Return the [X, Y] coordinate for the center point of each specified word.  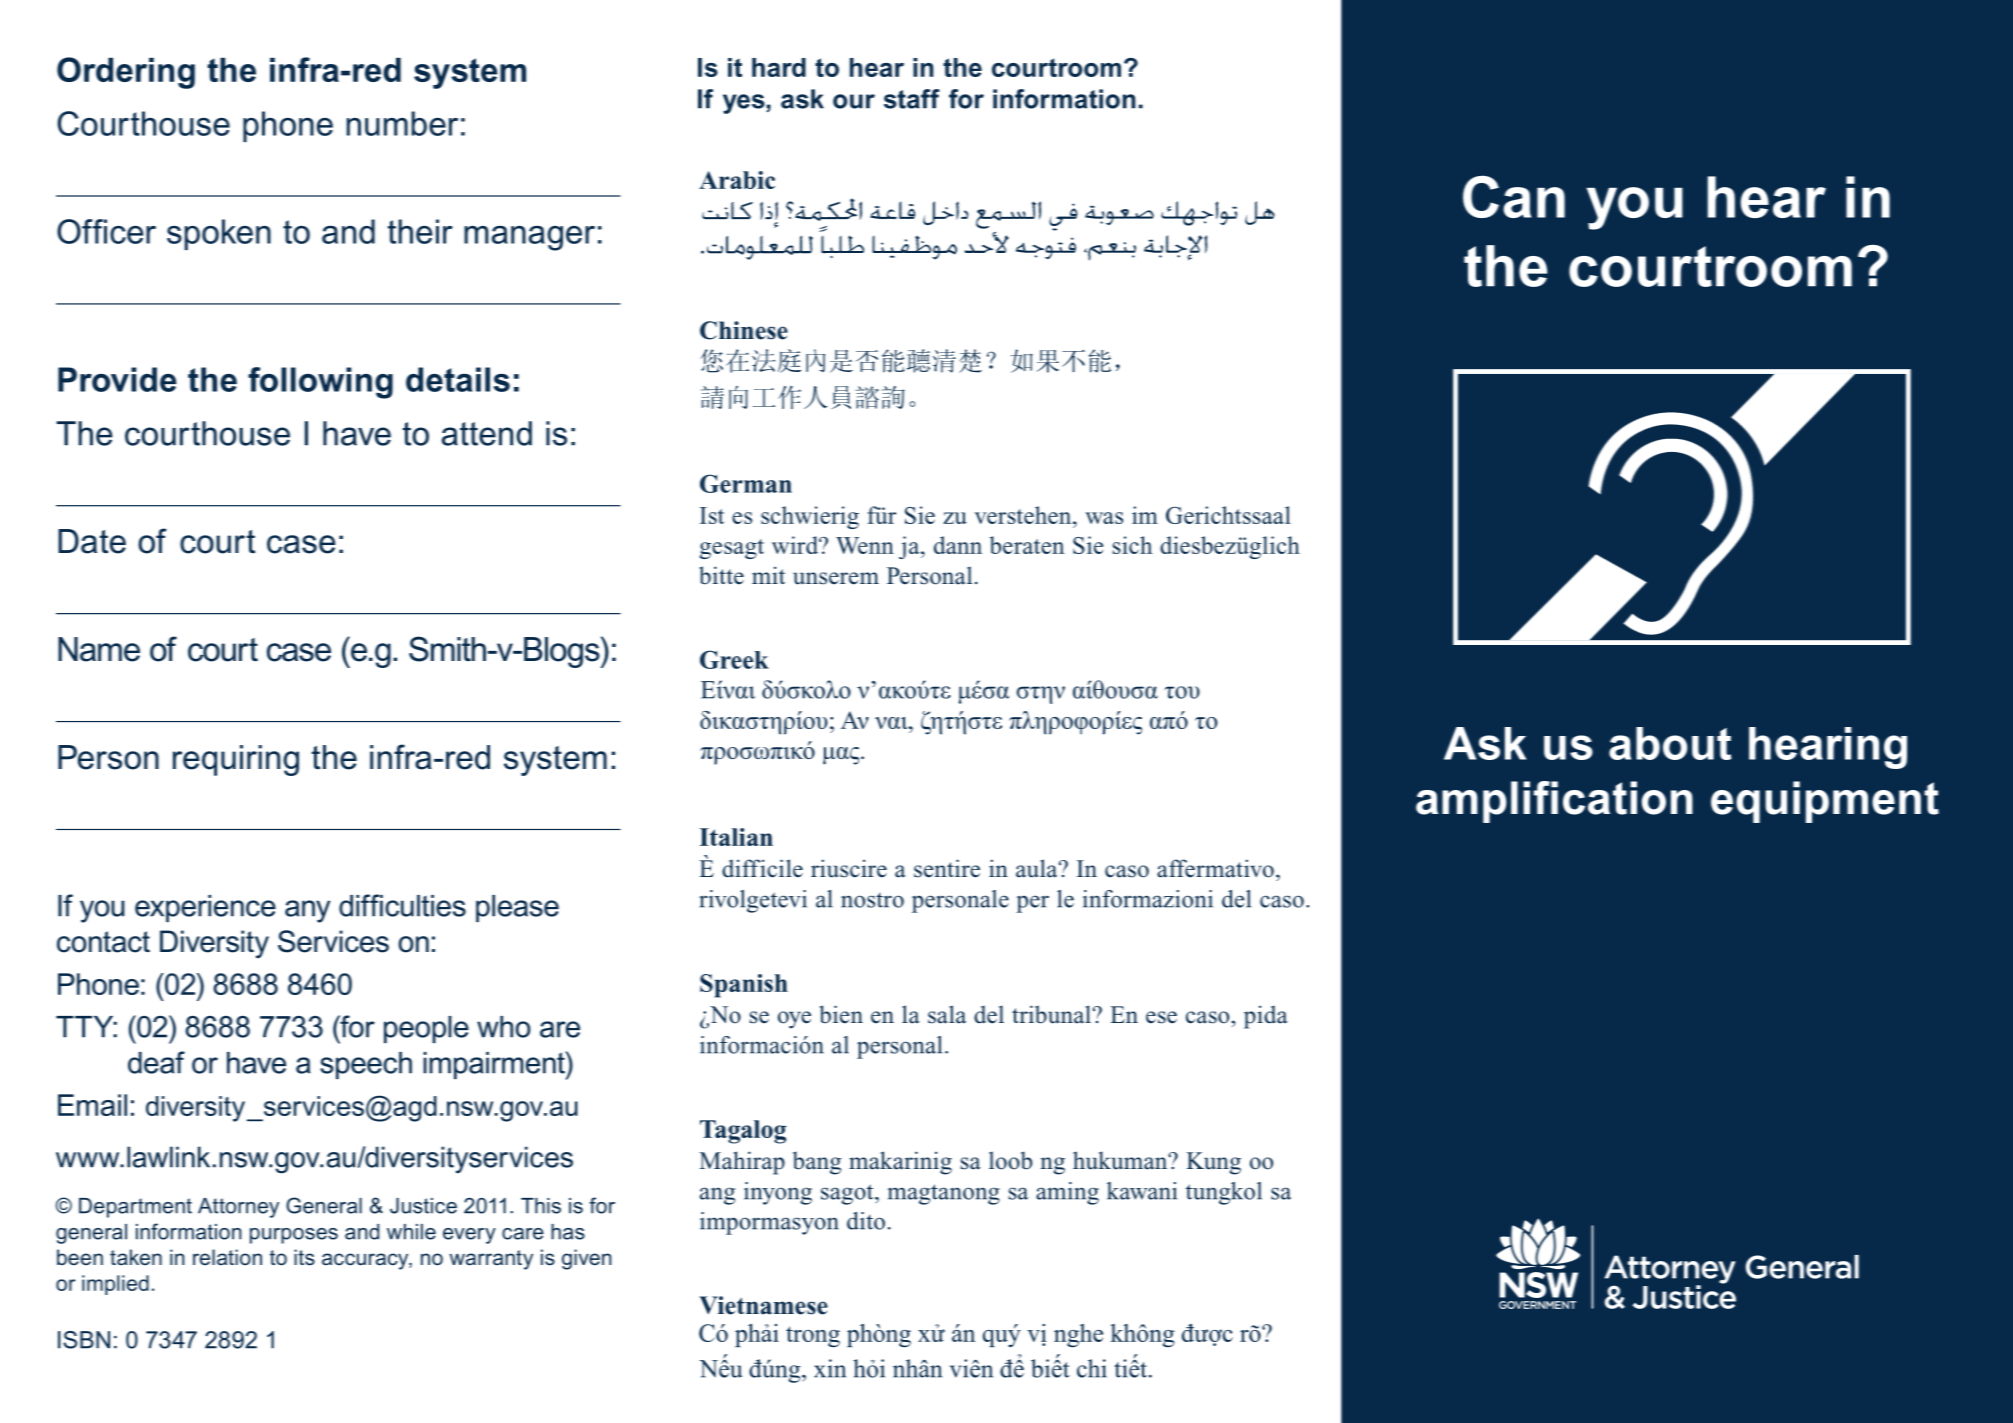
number [402, 123]
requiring [236, 760]
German [746, 483]
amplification [1554, 802]
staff [912, 99]
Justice [423, 1206]
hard [779, 67]
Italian [736, 837]
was [1104, 518]
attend [487, 433]
